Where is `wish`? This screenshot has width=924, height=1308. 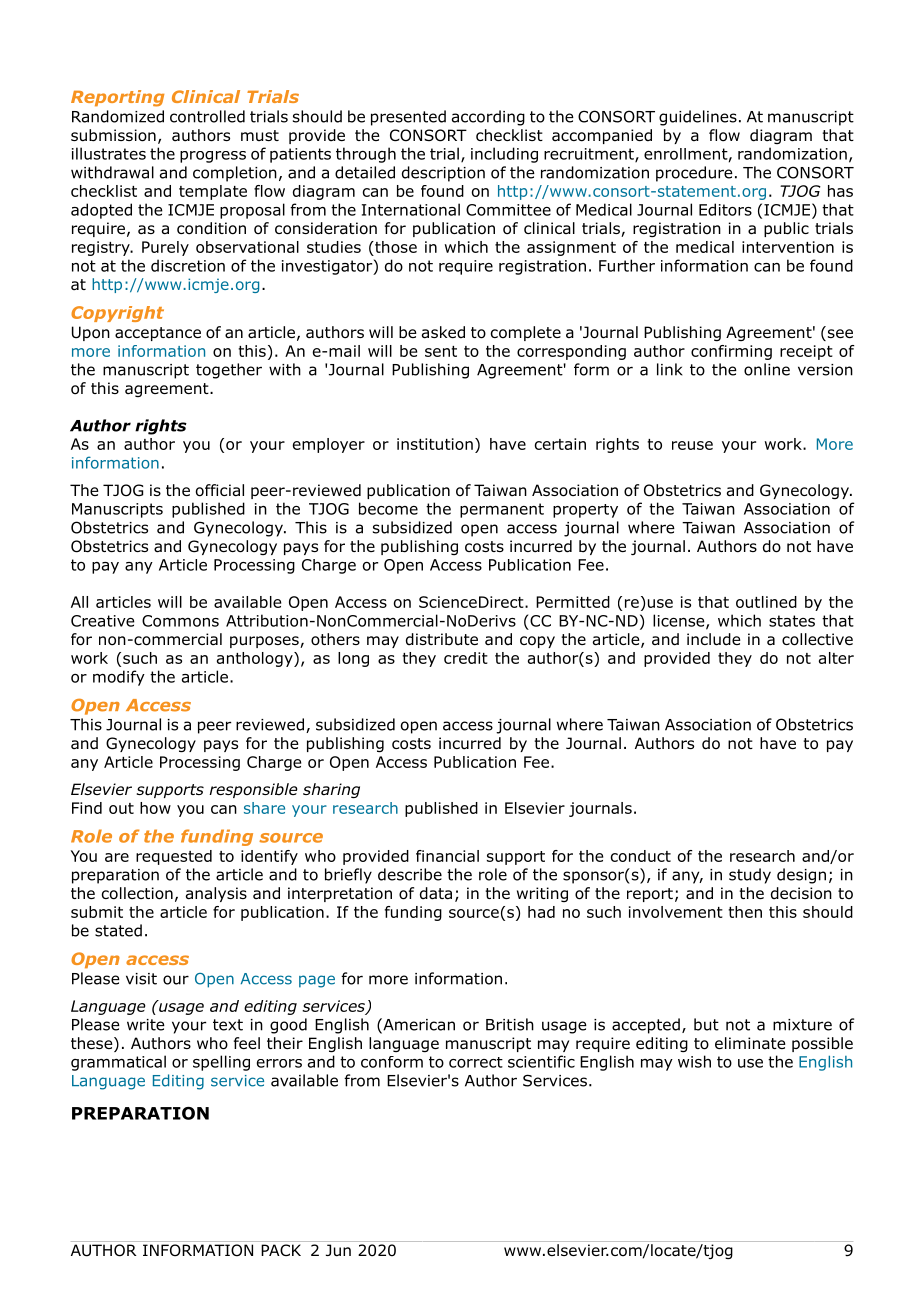 wish is located at coordinates (694, 1061).
